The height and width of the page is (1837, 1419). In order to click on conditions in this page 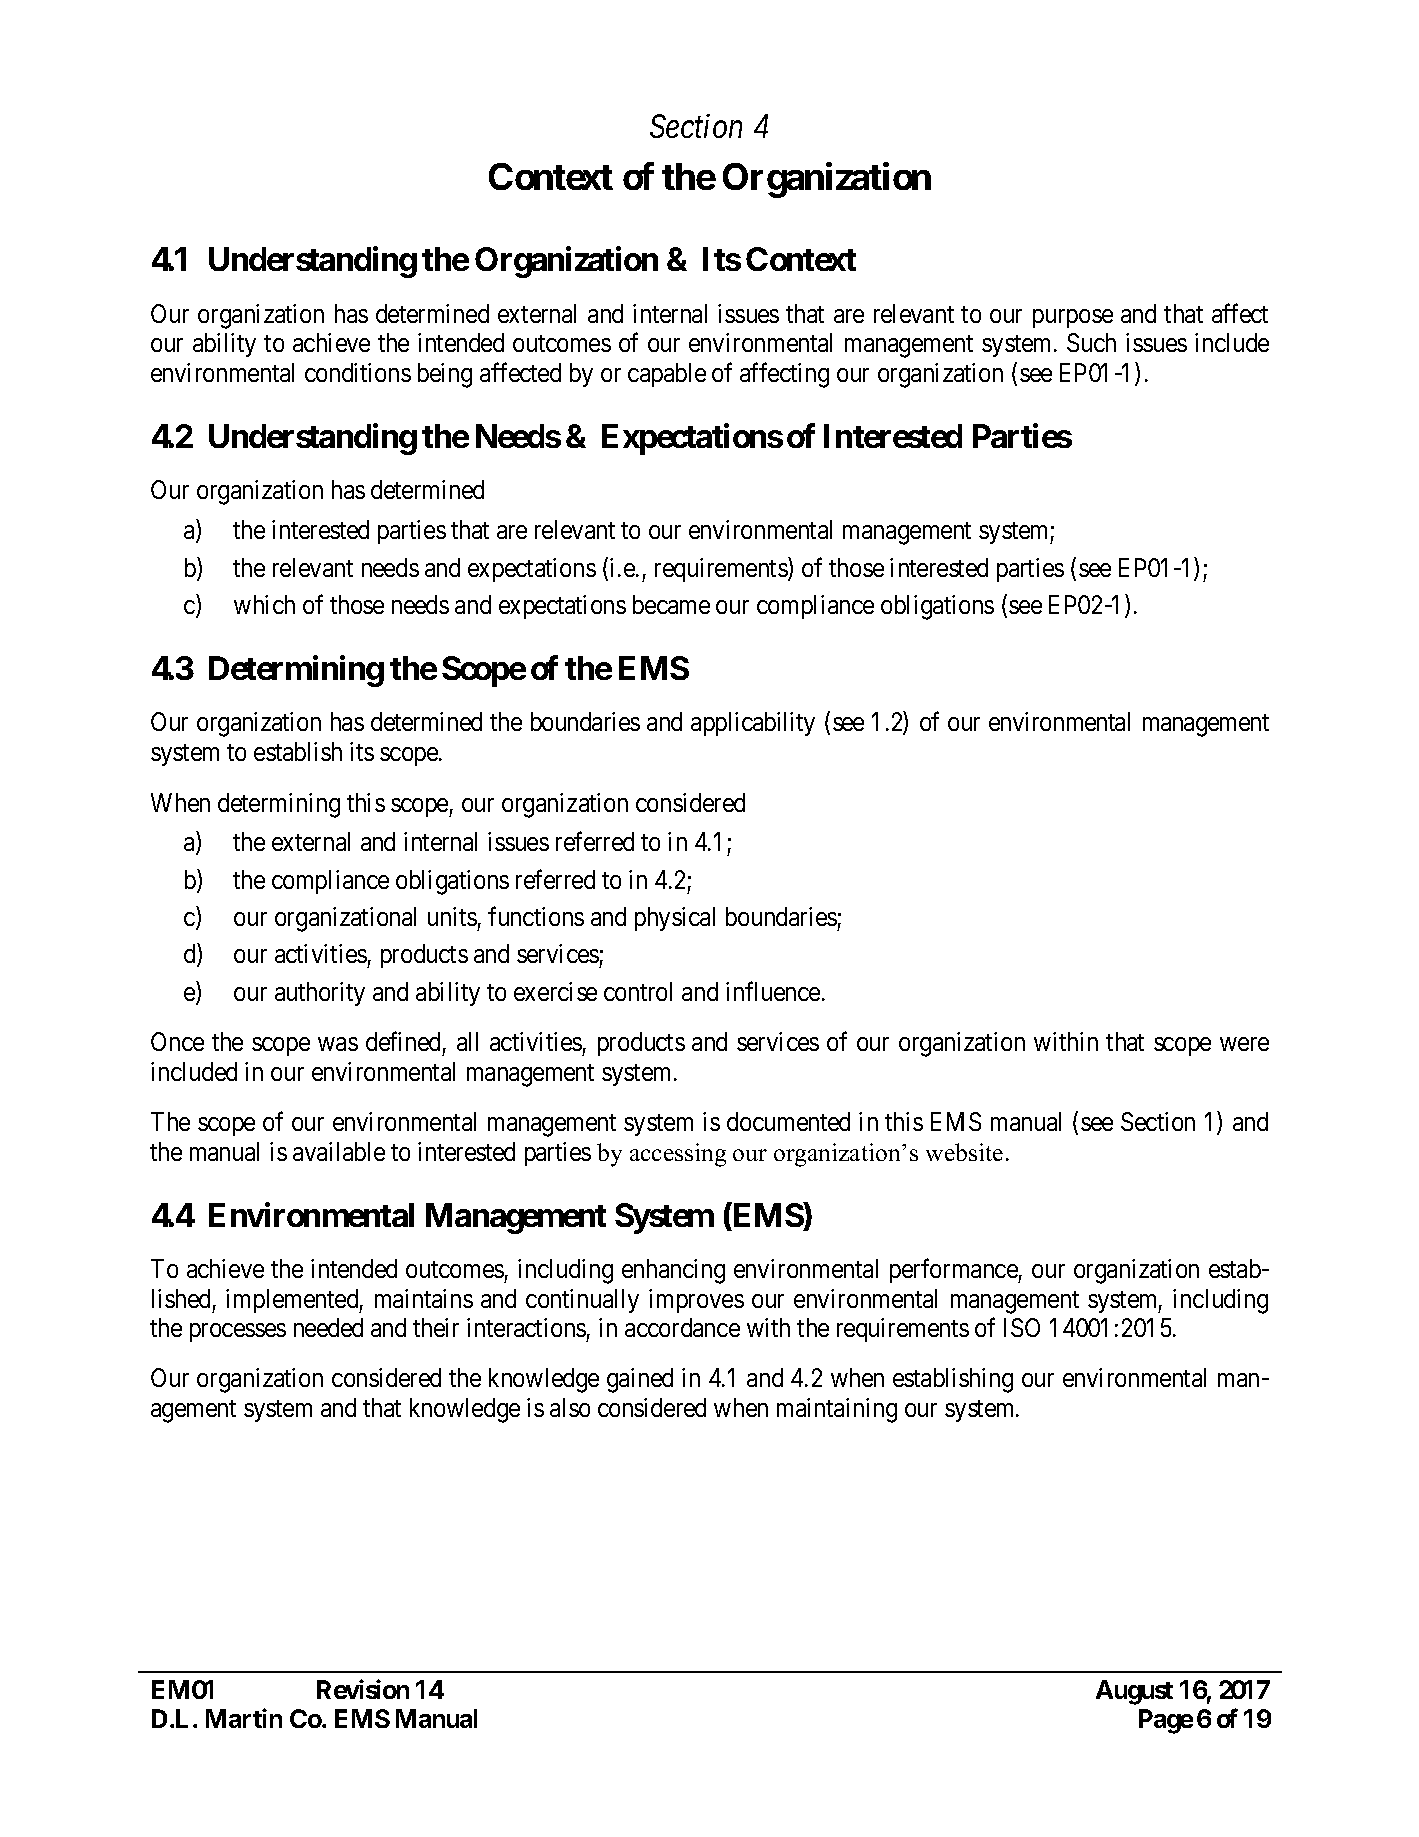, I will do `click(358, 372)`.
